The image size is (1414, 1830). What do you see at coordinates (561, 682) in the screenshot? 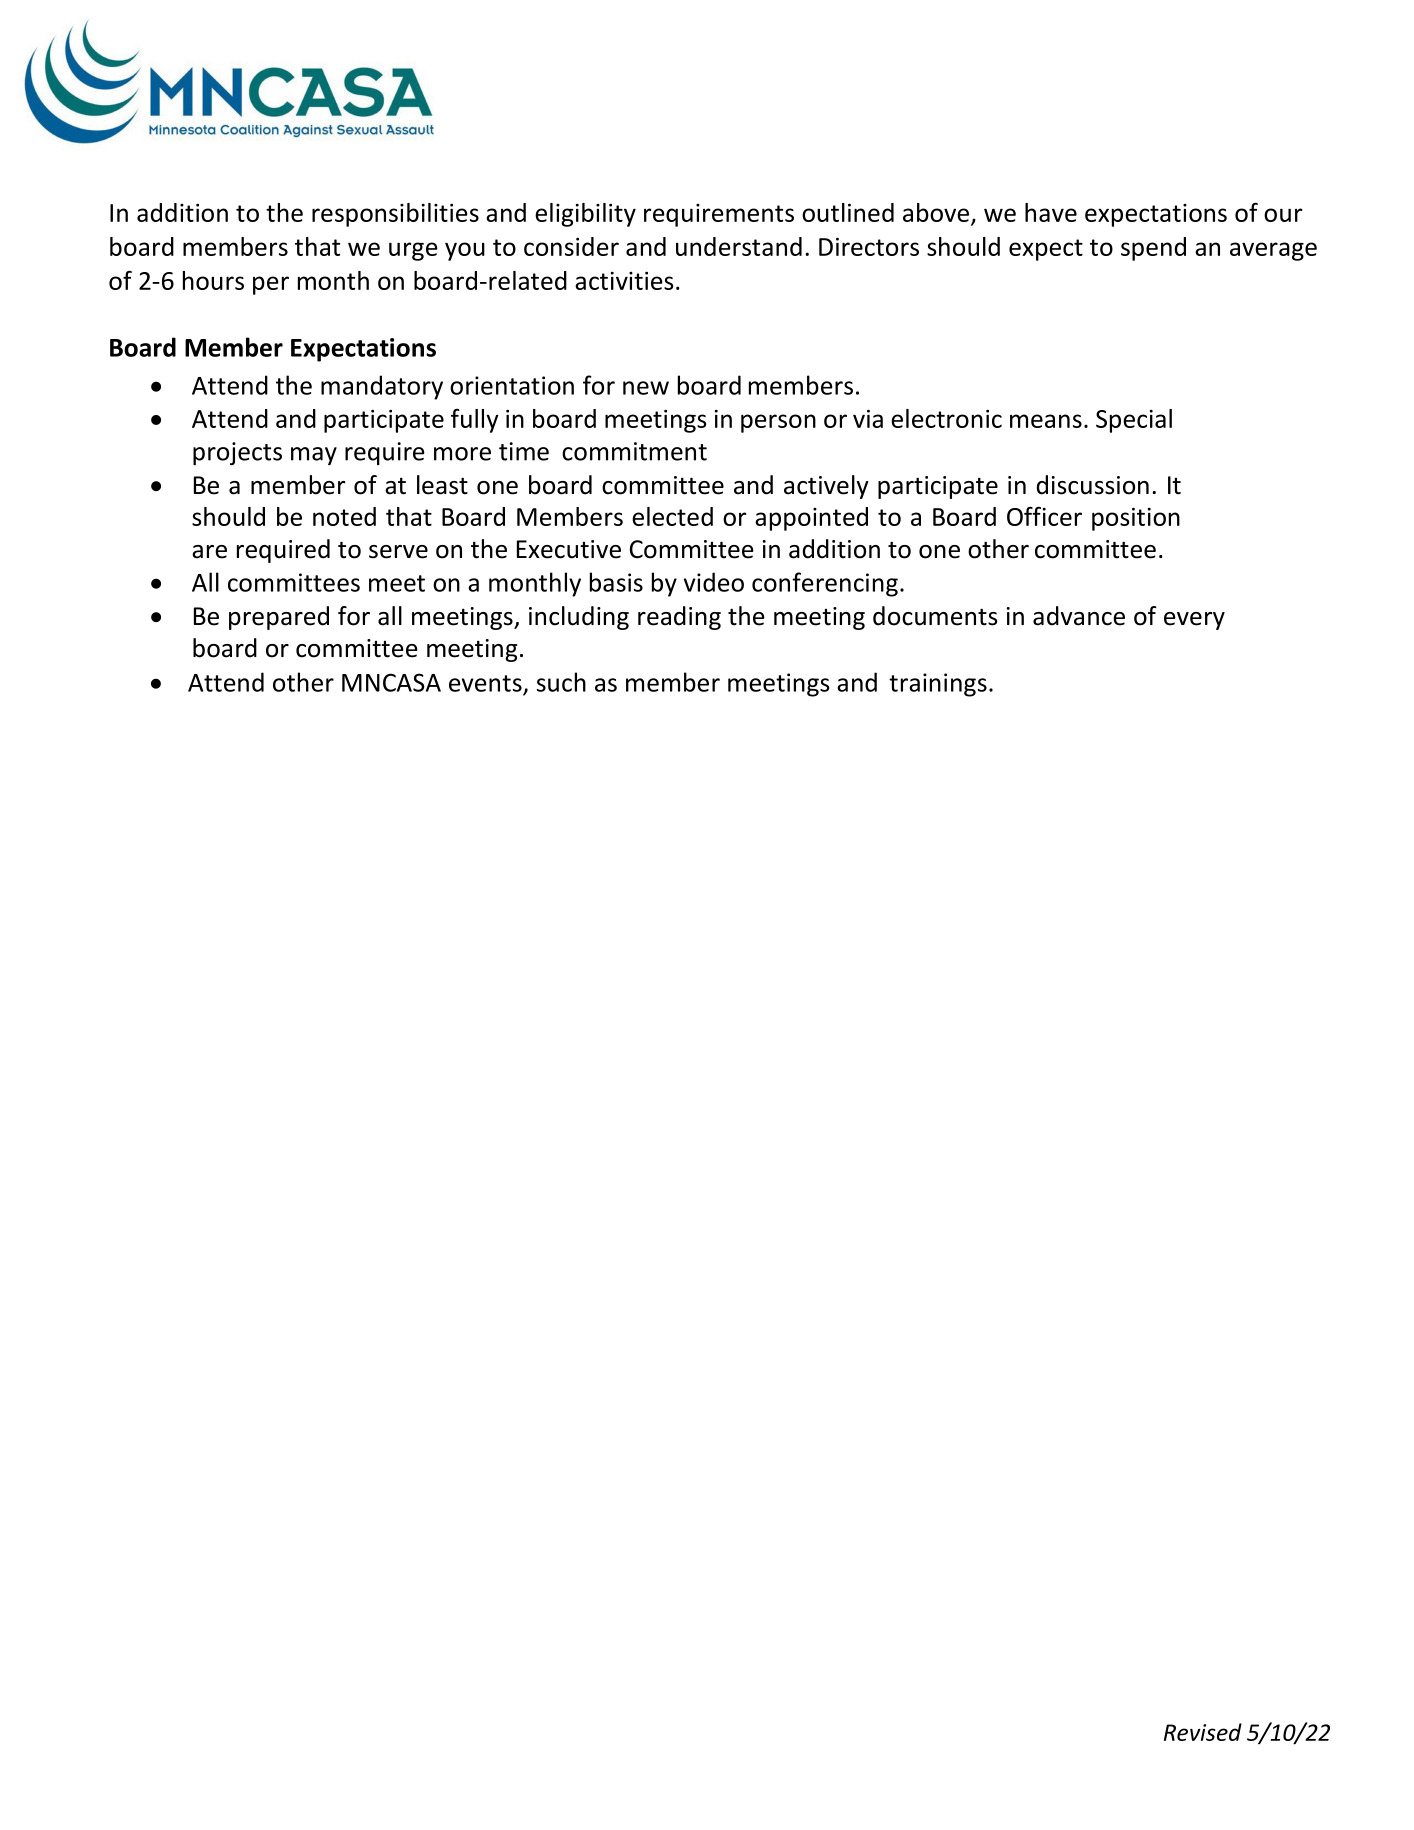
I see `such` at bounding box center [561, 682].
